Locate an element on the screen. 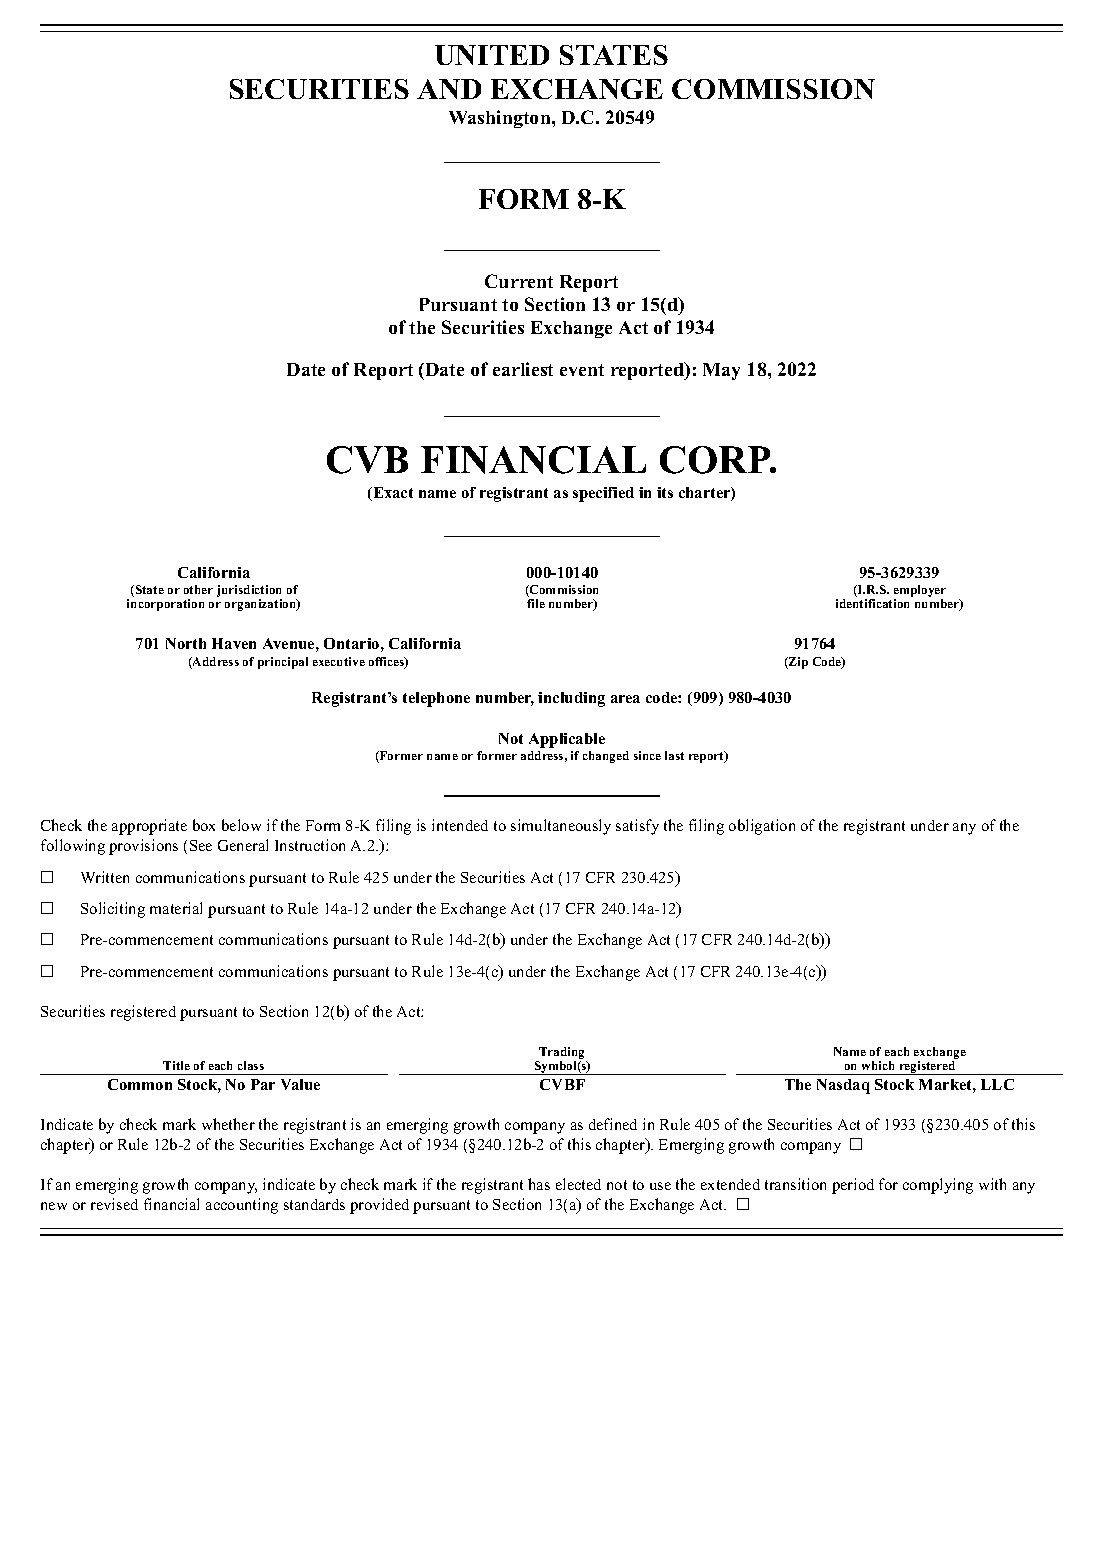 The height and width of the screenshot is (1564, 1105). period is located at coordinates (853, 1186).
